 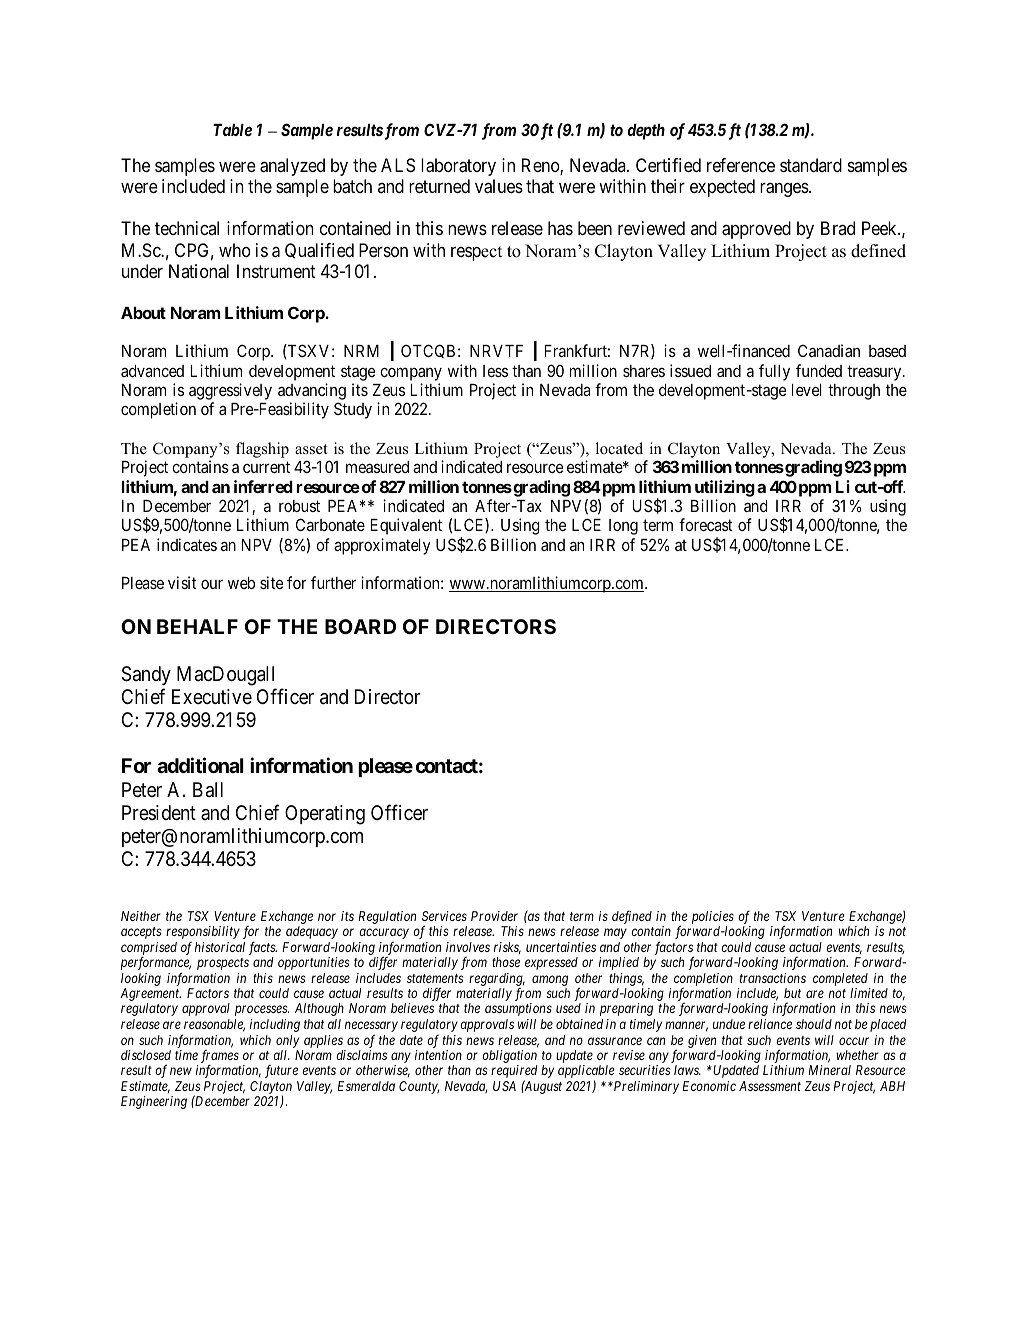 What do you see at coordinates (499, 186) in the document?
I see `values` at bounding box center [499, 186].
